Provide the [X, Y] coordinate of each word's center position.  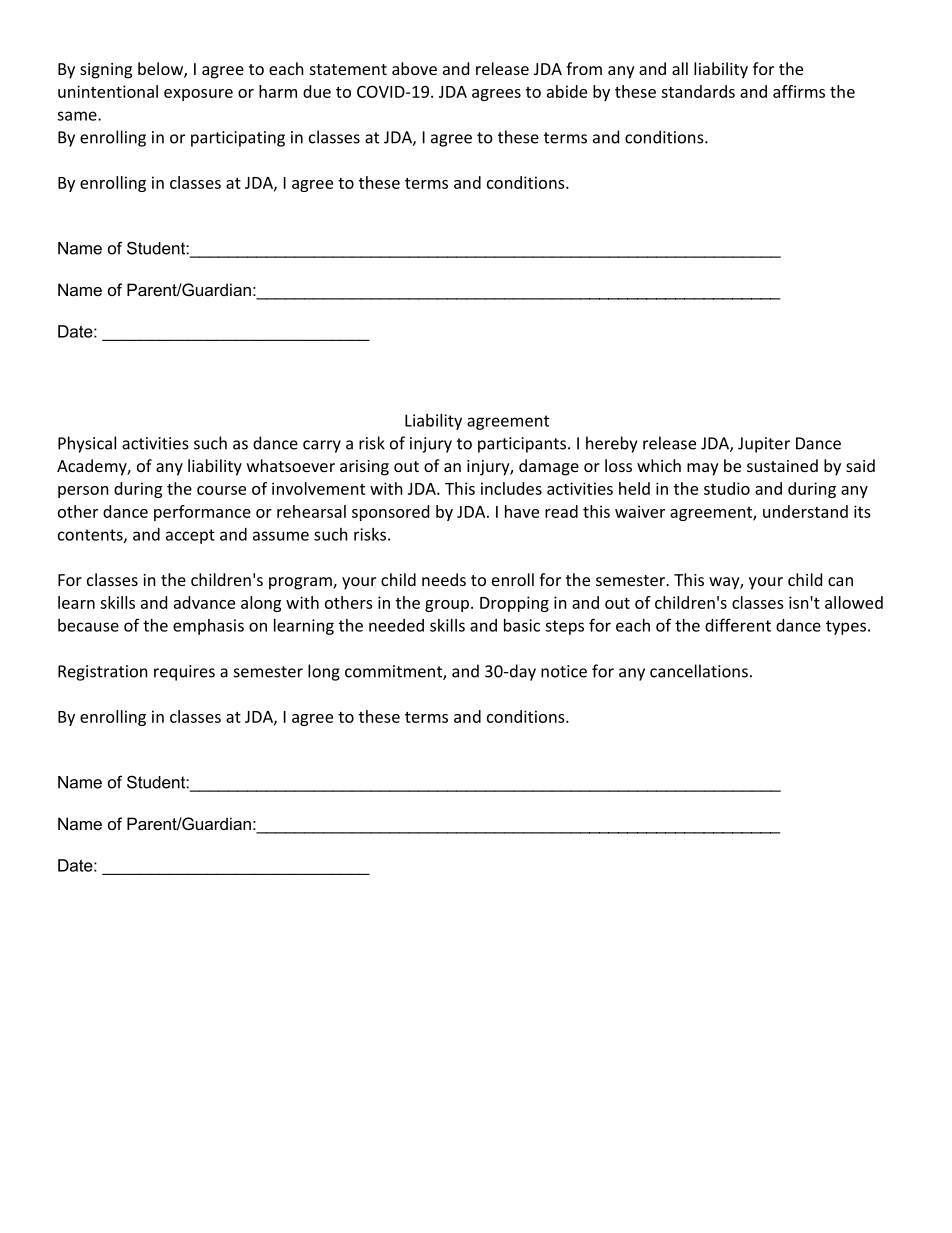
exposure [198, 95]
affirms [799, 91]
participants [523, 445]
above [414, 68]
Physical [87, 444]
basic [522, 625]
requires [184, 673]
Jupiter [764, 445]
